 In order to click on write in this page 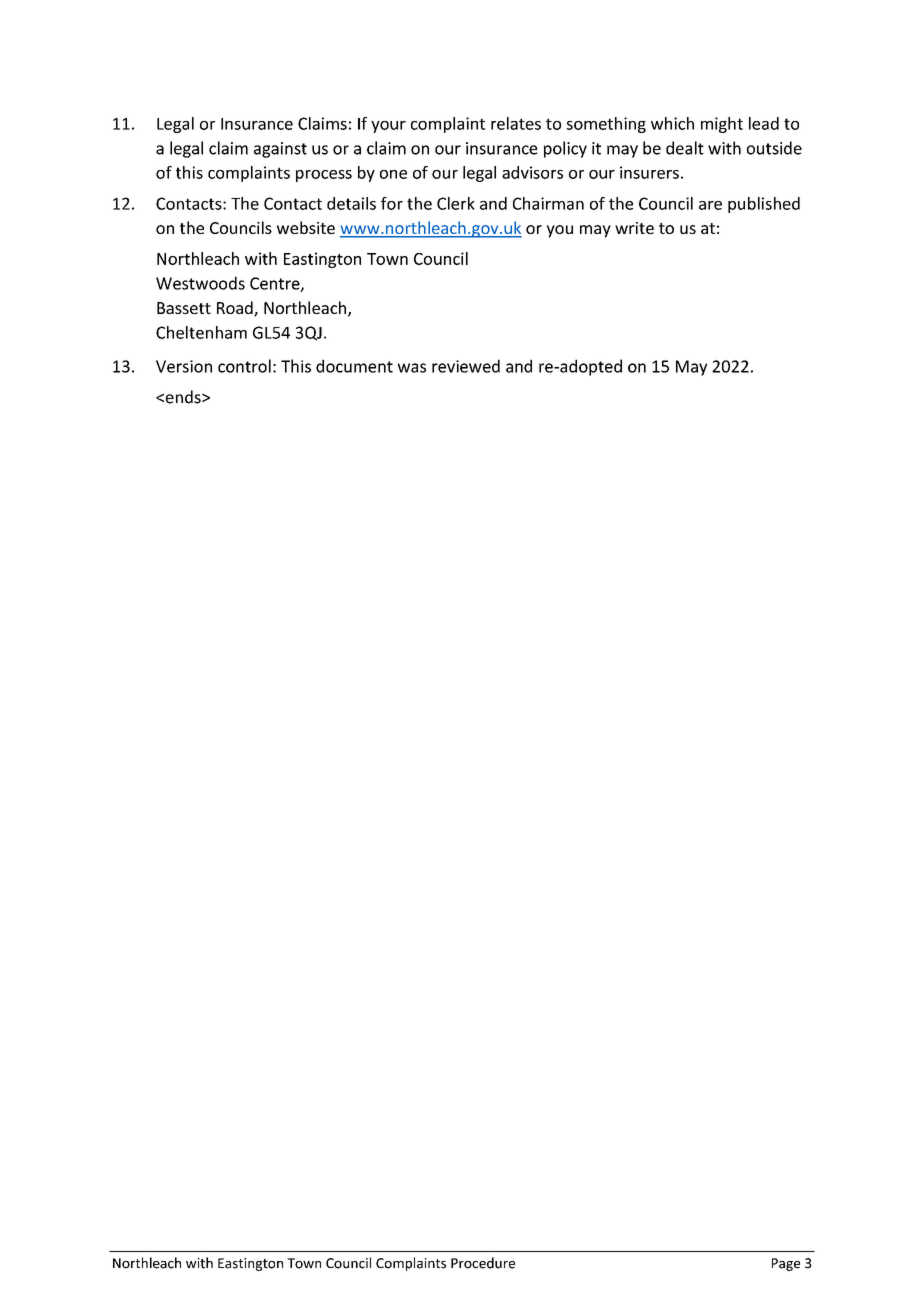, I will do `click(634, 228)`.
